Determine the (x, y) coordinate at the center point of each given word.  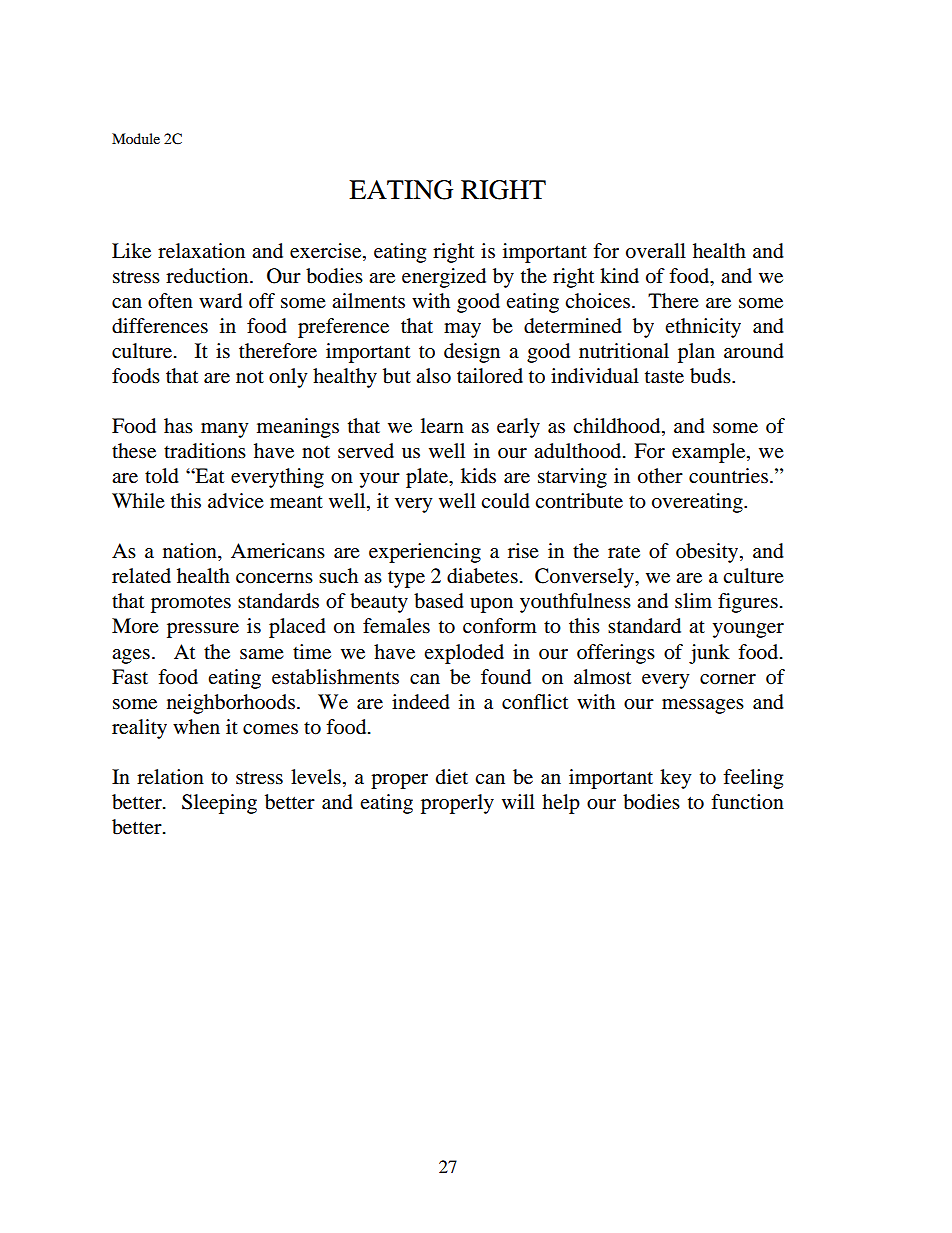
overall (656, 251)
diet (452, 777)
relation (170, 777)
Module (136, 138)
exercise (327, 251)
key (676, 779)
